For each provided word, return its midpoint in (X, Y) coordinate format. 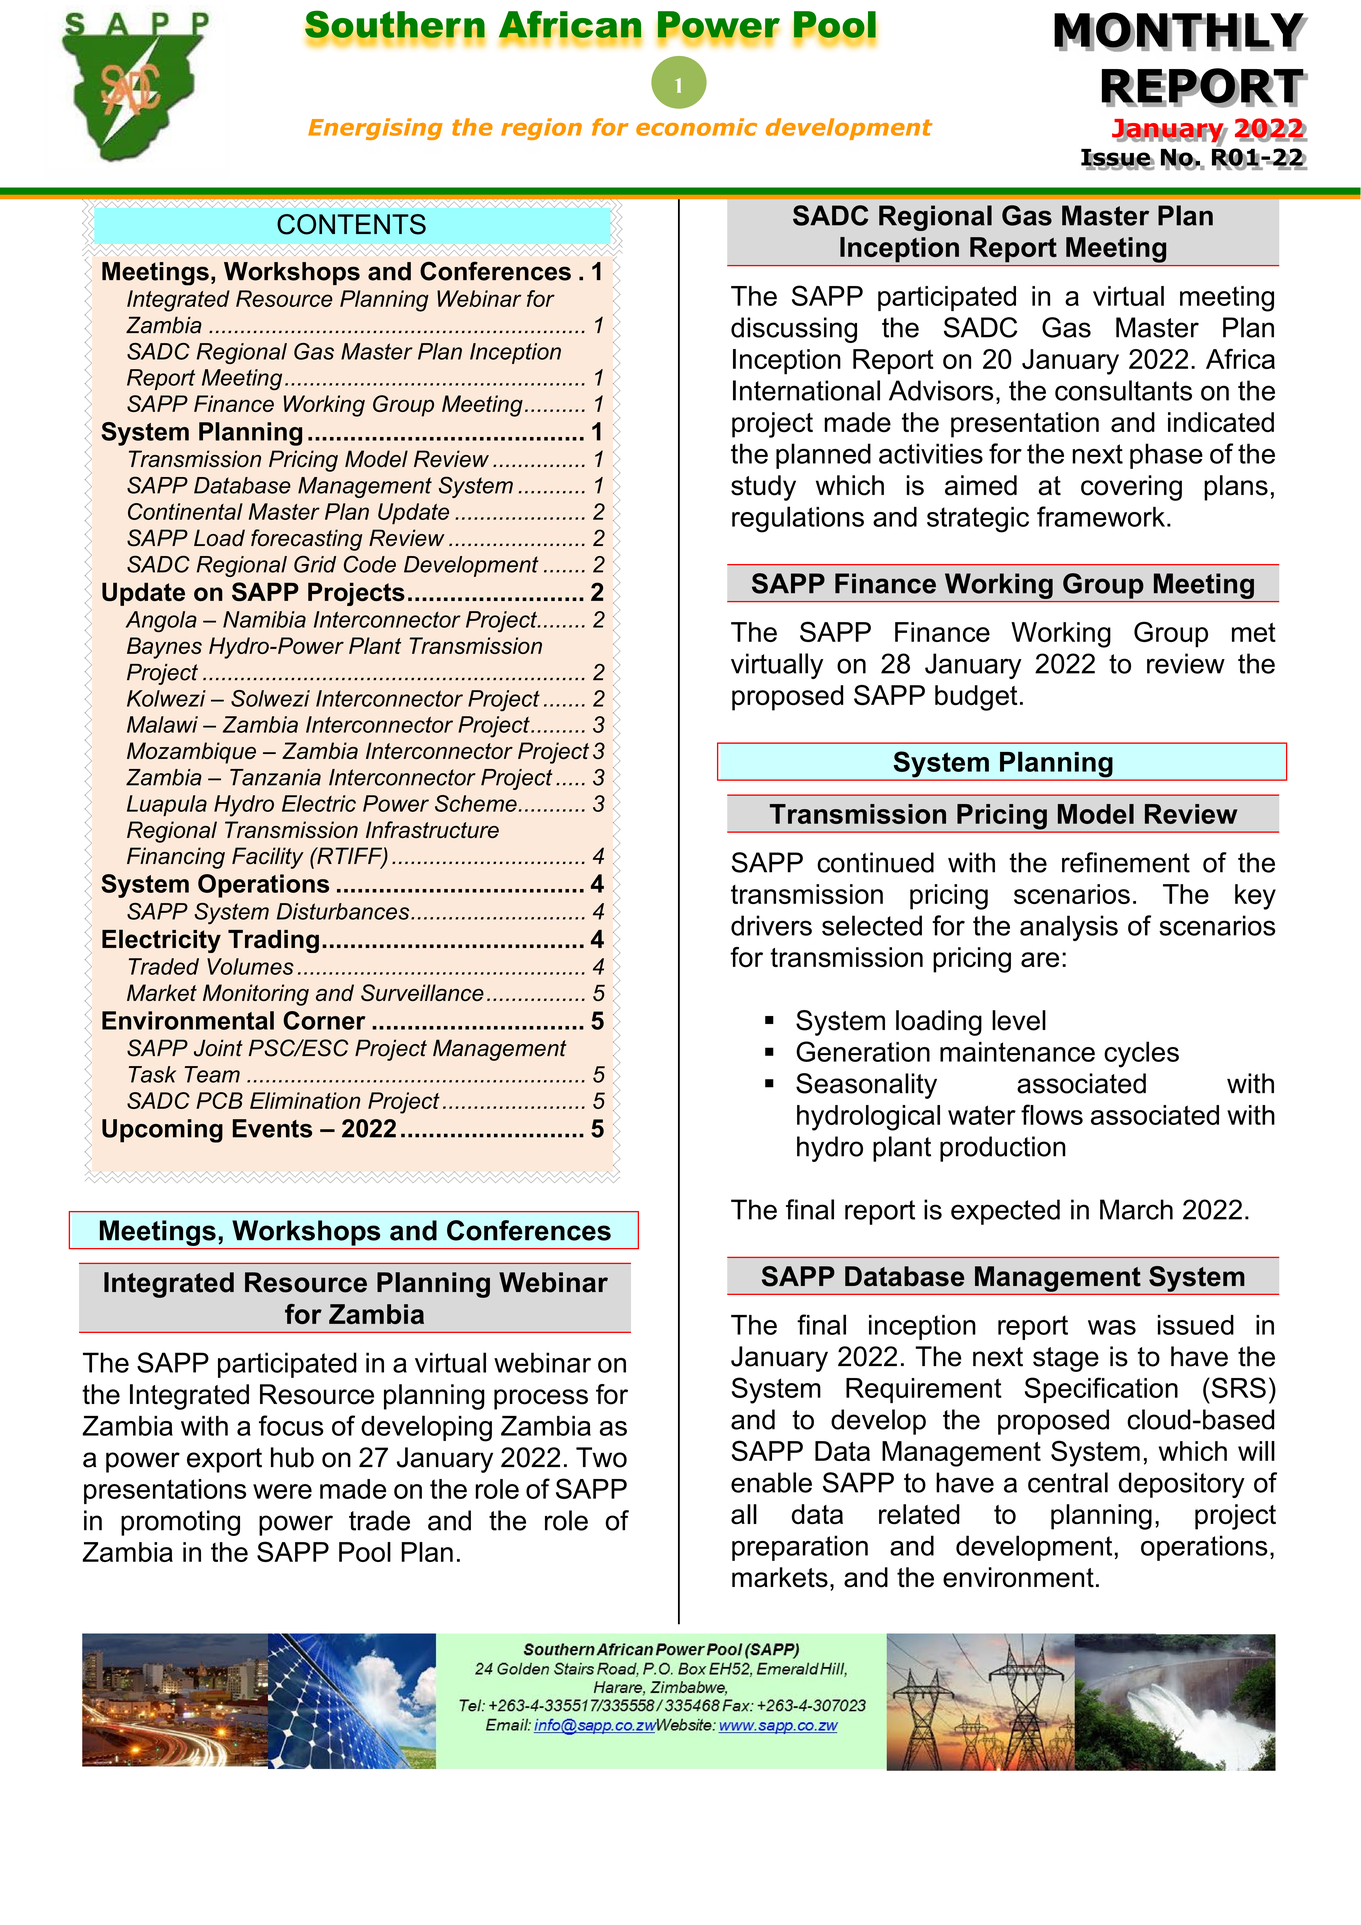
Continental (185, 511)
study (763, 488)
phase (1166, 456)
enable (771, 1482)
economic (696, 127)
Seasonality (866, 1086)
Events (272, 1128)
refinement (1126, 862)
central (1068, 1482)
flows (1052, 1114)
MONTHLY (1180, 31)
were (282, 1491)
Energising (375, 129)
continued (875, 862)
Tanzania (275, 777)
